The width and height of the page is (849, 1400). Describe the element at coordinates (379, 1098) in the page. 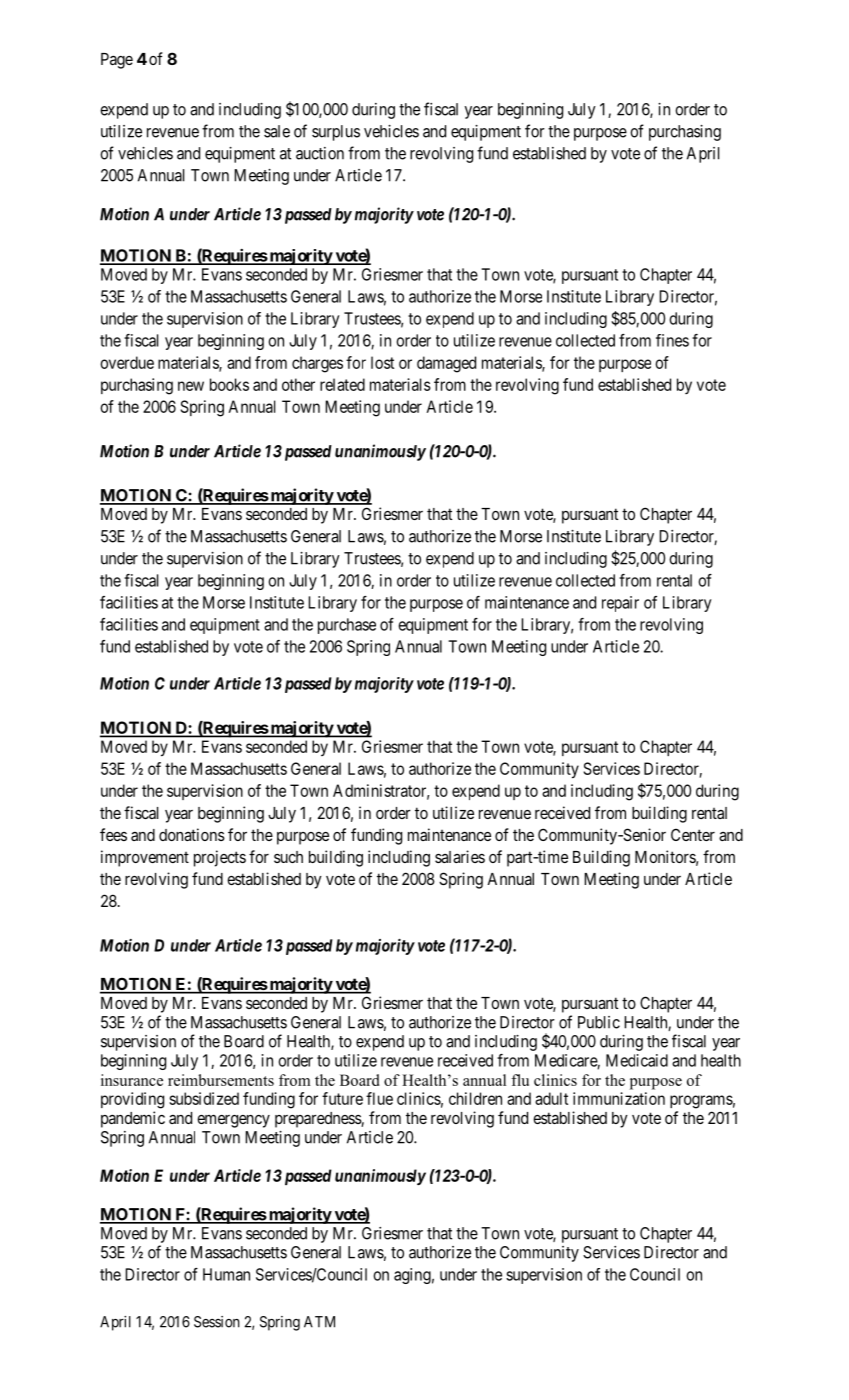

I see `flue` at that location.
